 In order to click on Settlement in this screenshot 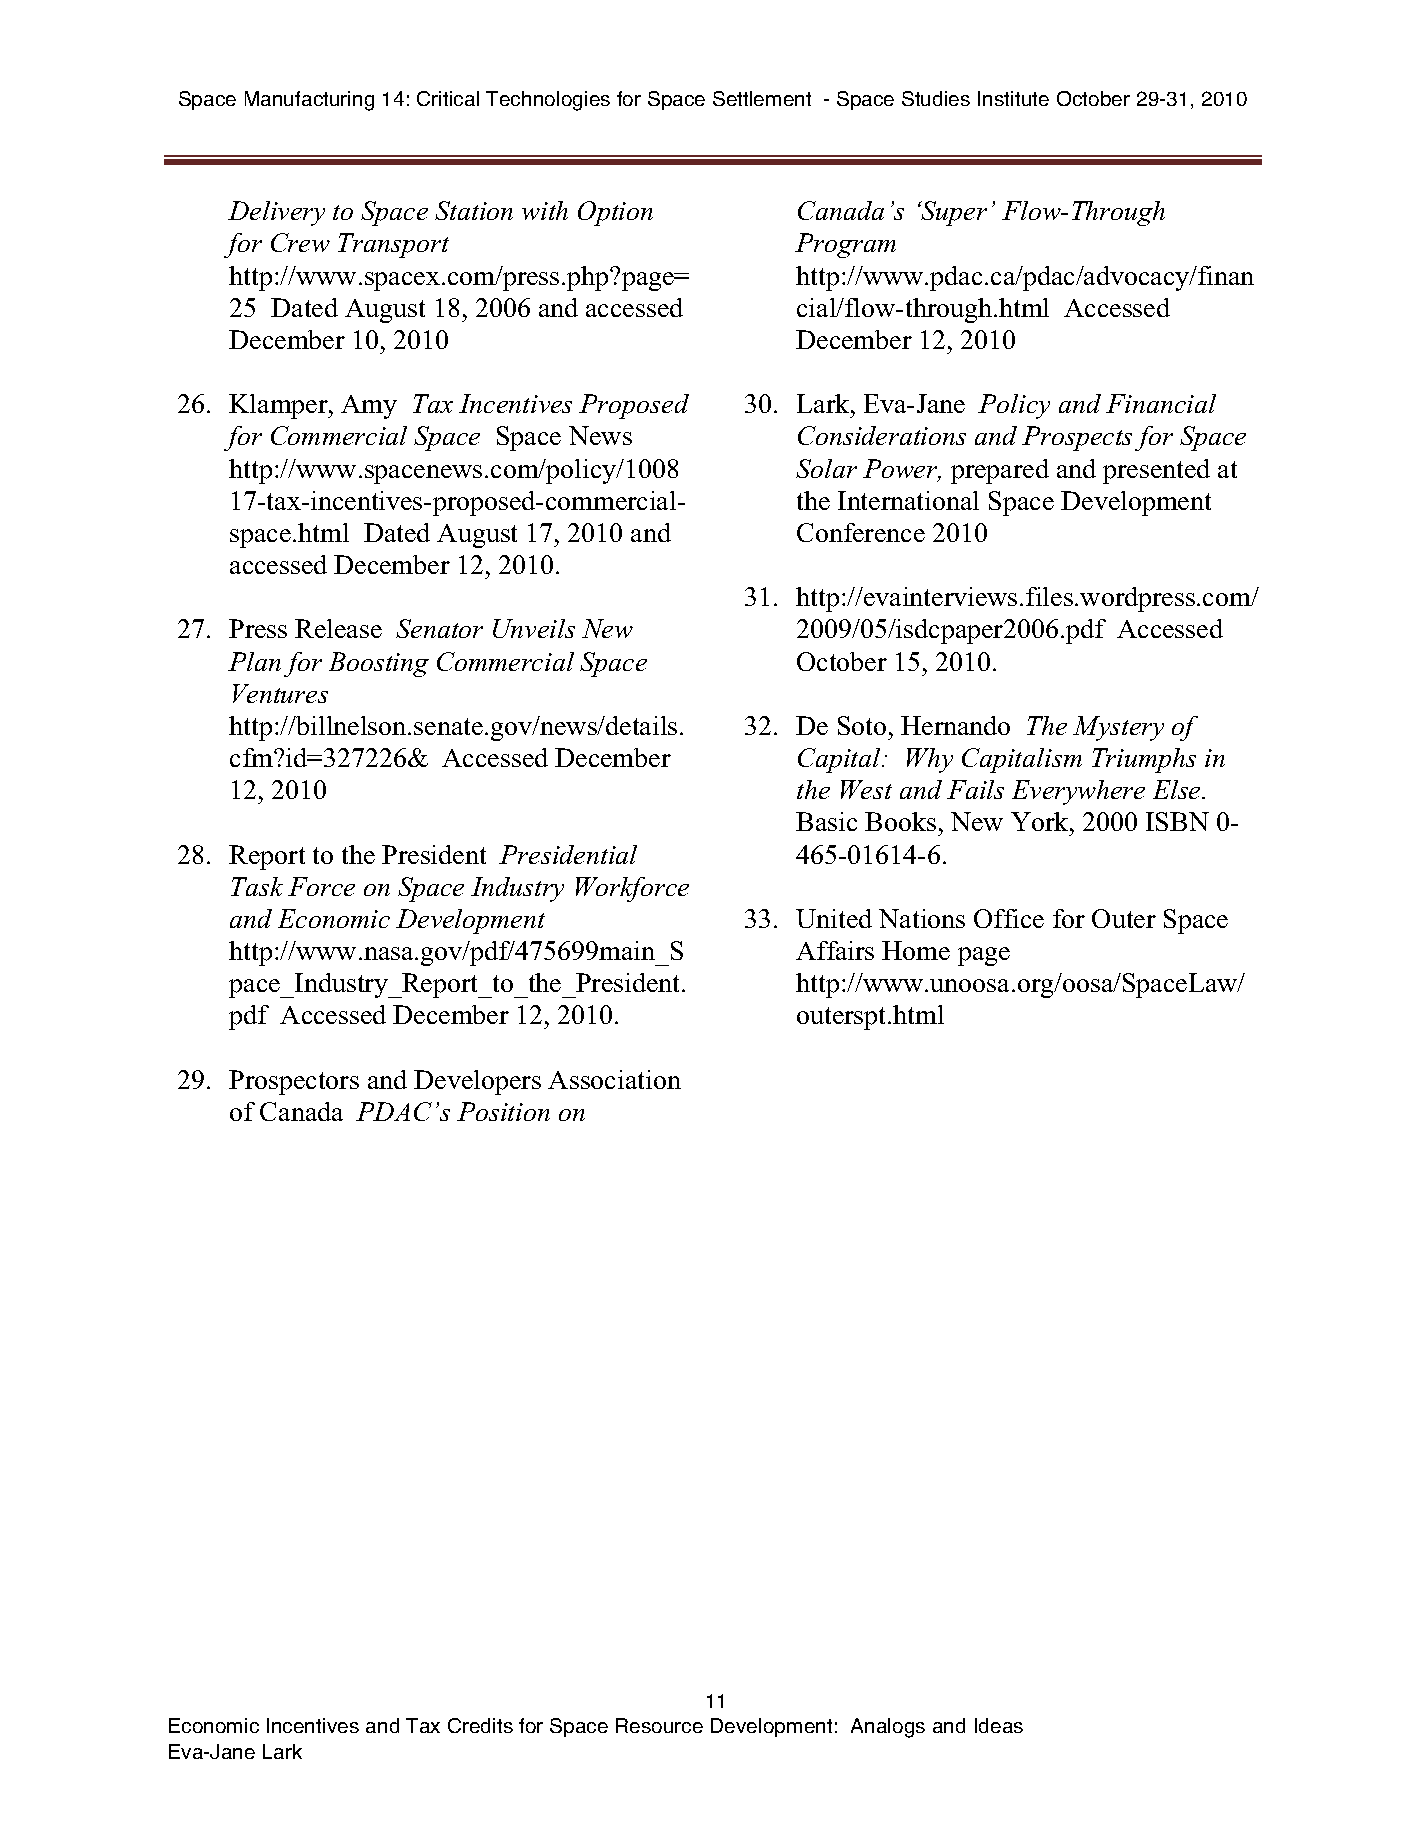, I will do `click(762, 98)`.
